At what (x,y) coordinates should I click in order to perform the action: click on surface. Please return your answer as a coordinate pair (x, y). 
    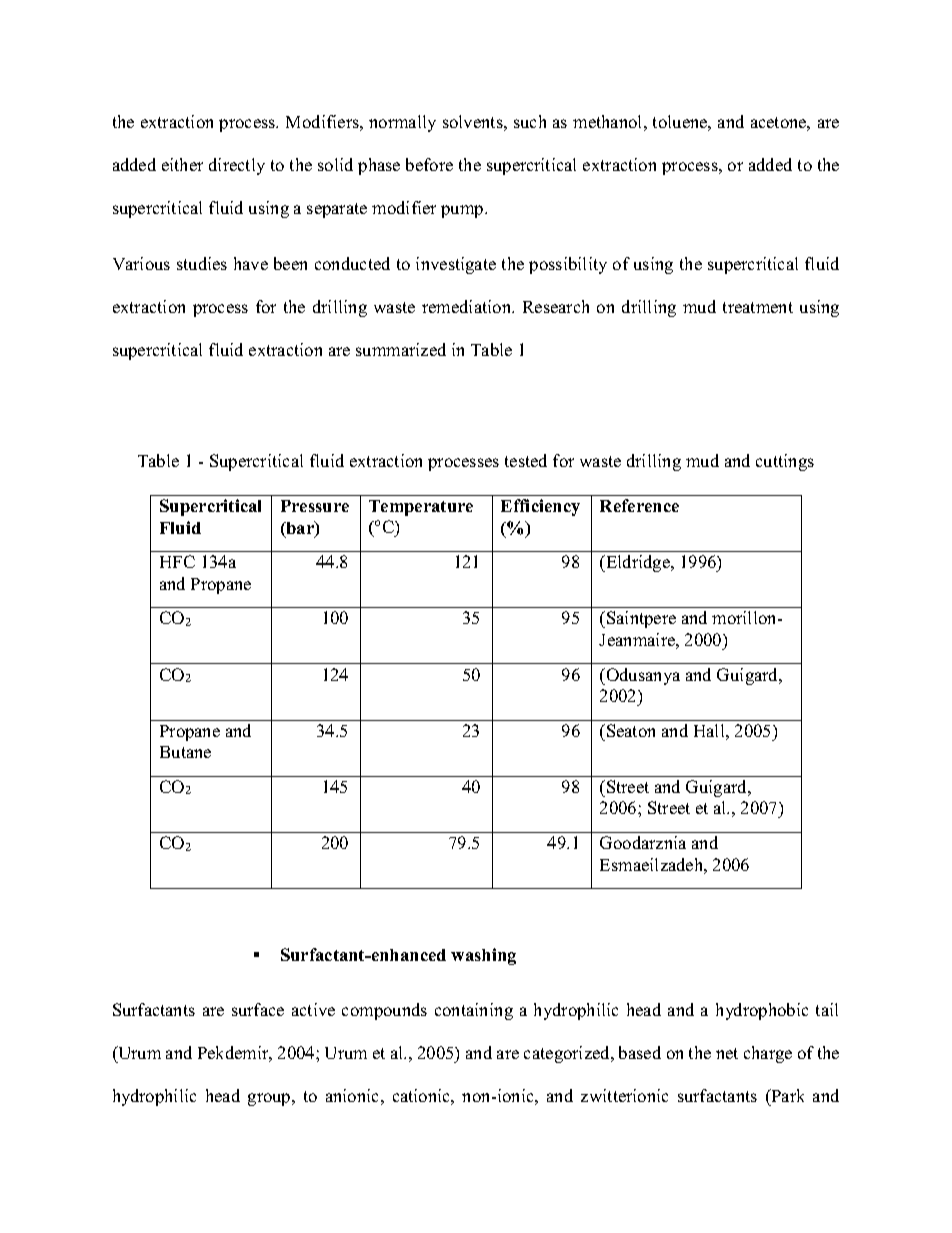
    Looking at the image, I should click on (258, 1009).
